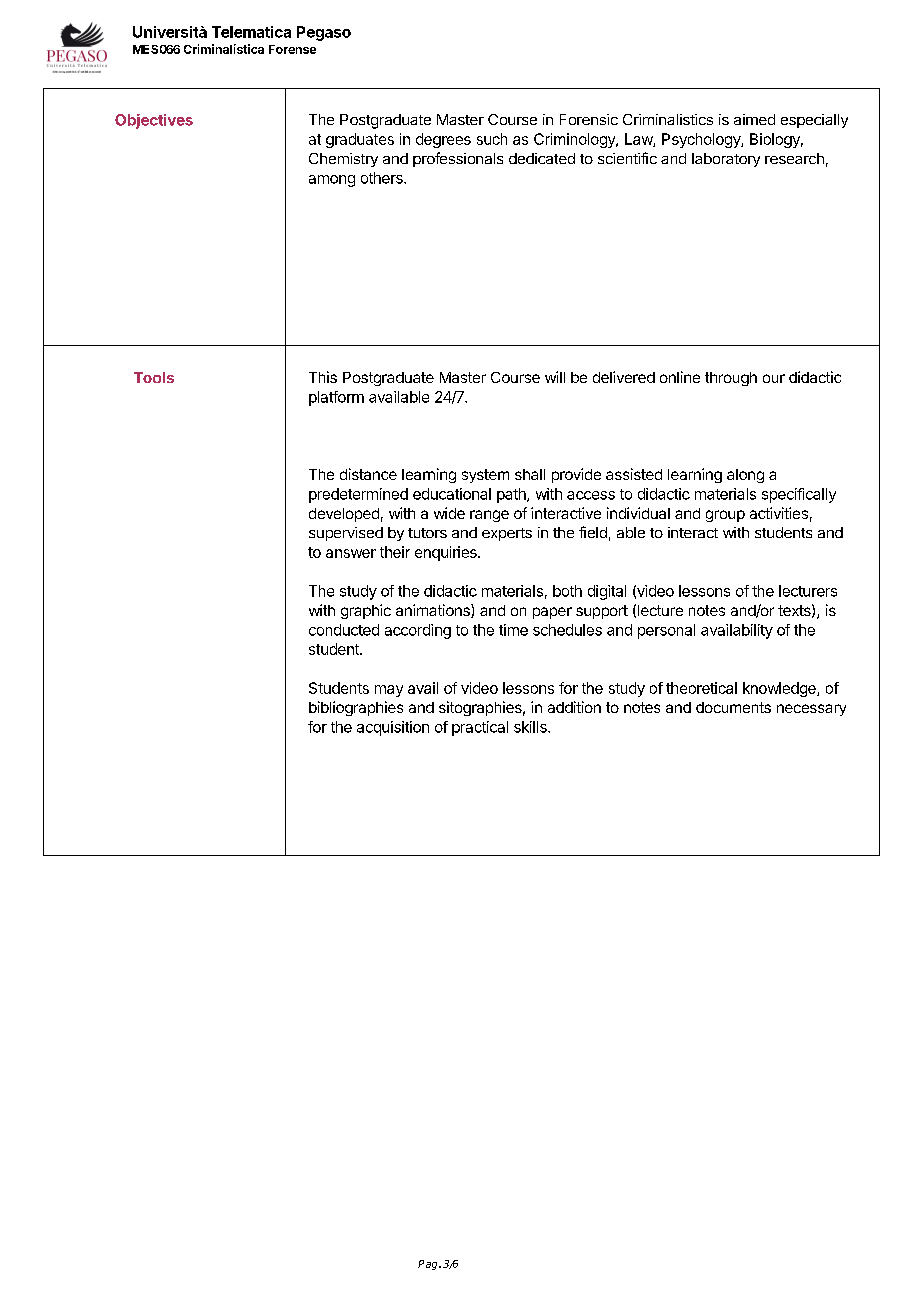 The image size is (924, 1308). Describe the element at coordinates (344, 630) in the image. I see `conducted` at that location.
